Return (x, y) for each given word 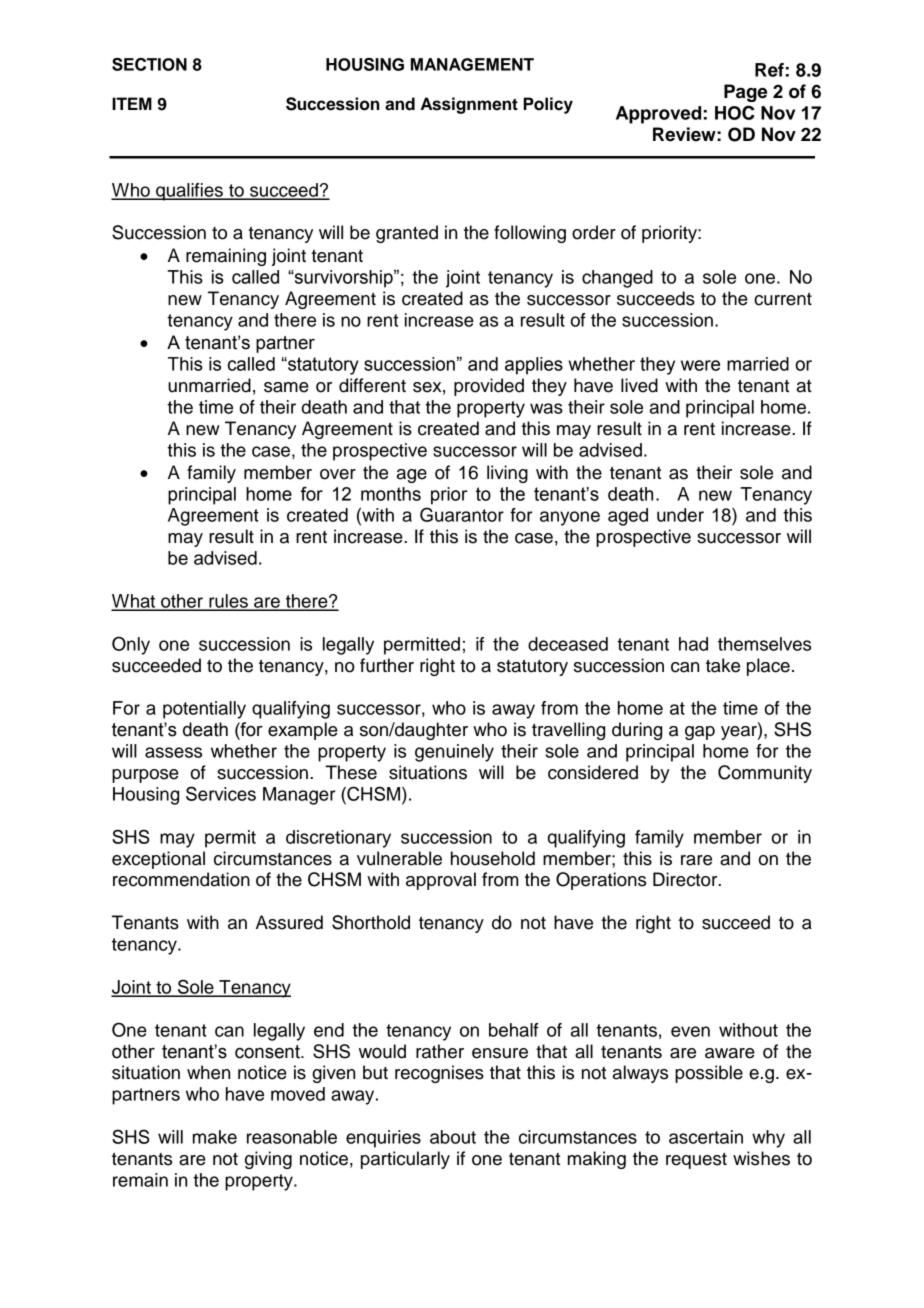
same (286, 387)
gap (700, 733)
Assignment (469, 105)
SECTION (149, 64)
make (215, 1137)
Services (221, 793)
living (507, 474)
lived (639, 385)
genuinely (454, 753)
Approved (658, 115)
